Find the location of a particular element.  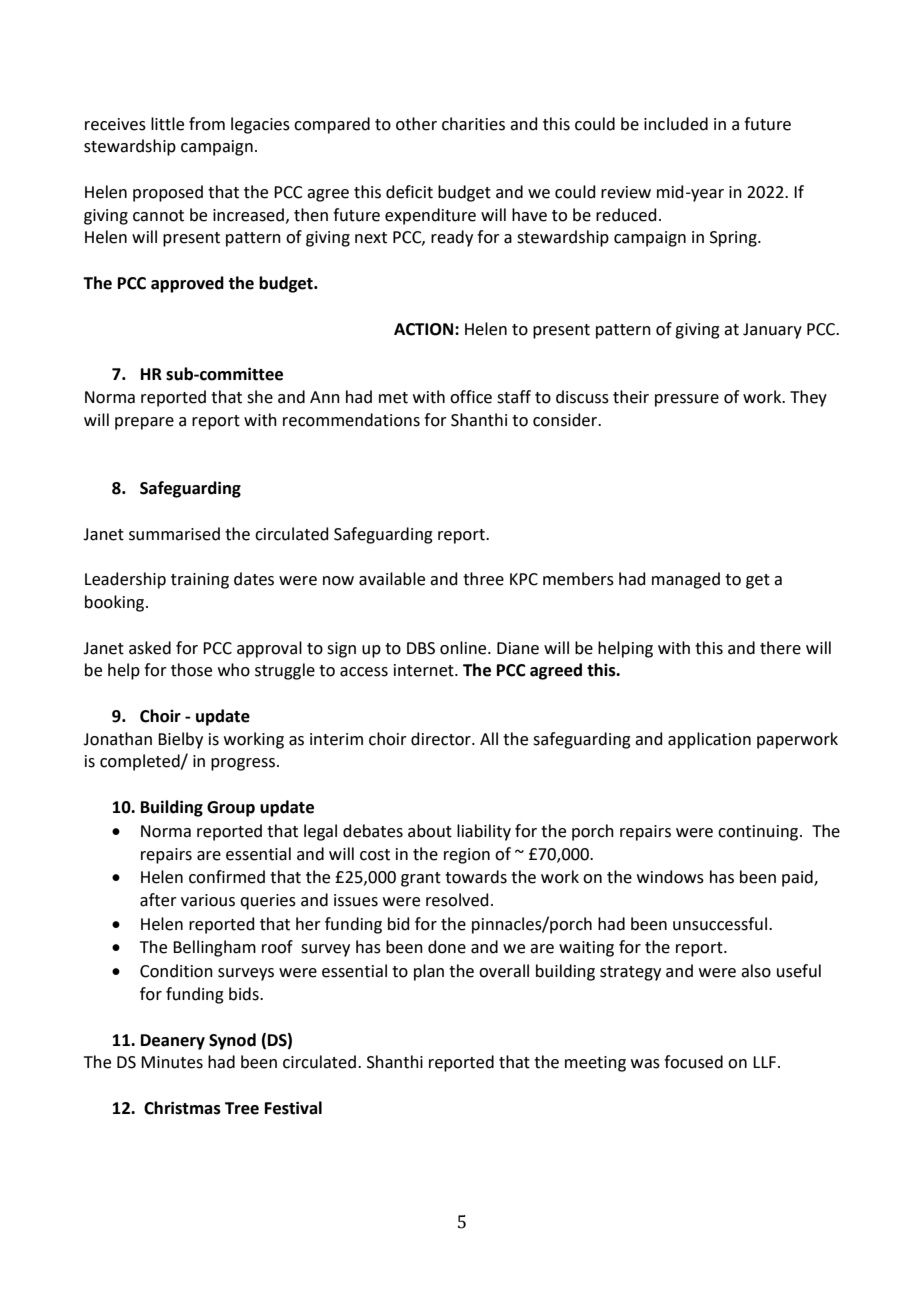

training is located at coordinates (200, 581).
